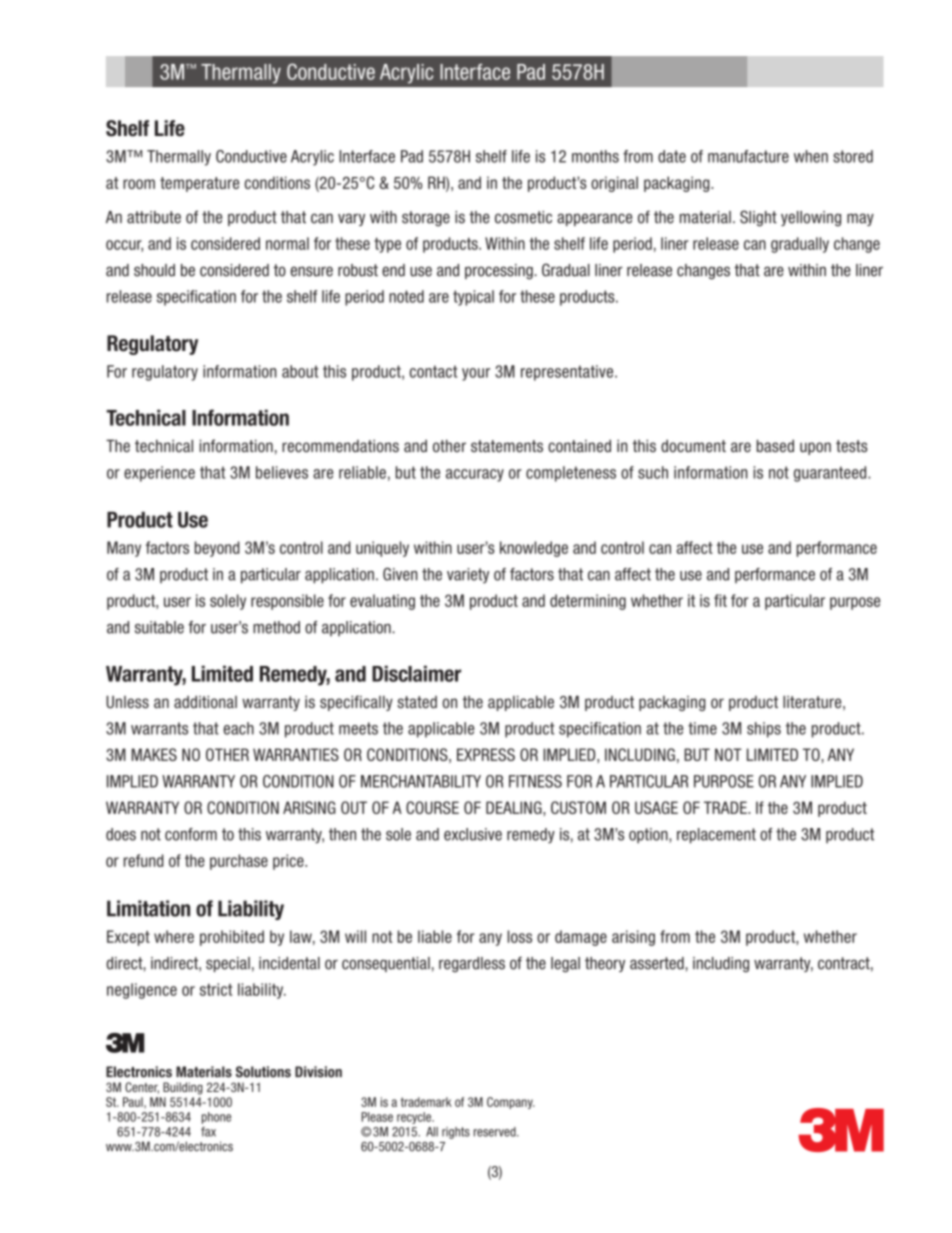 The image size is (952, 1233). I want to click on temperature, so click(199, 184).
